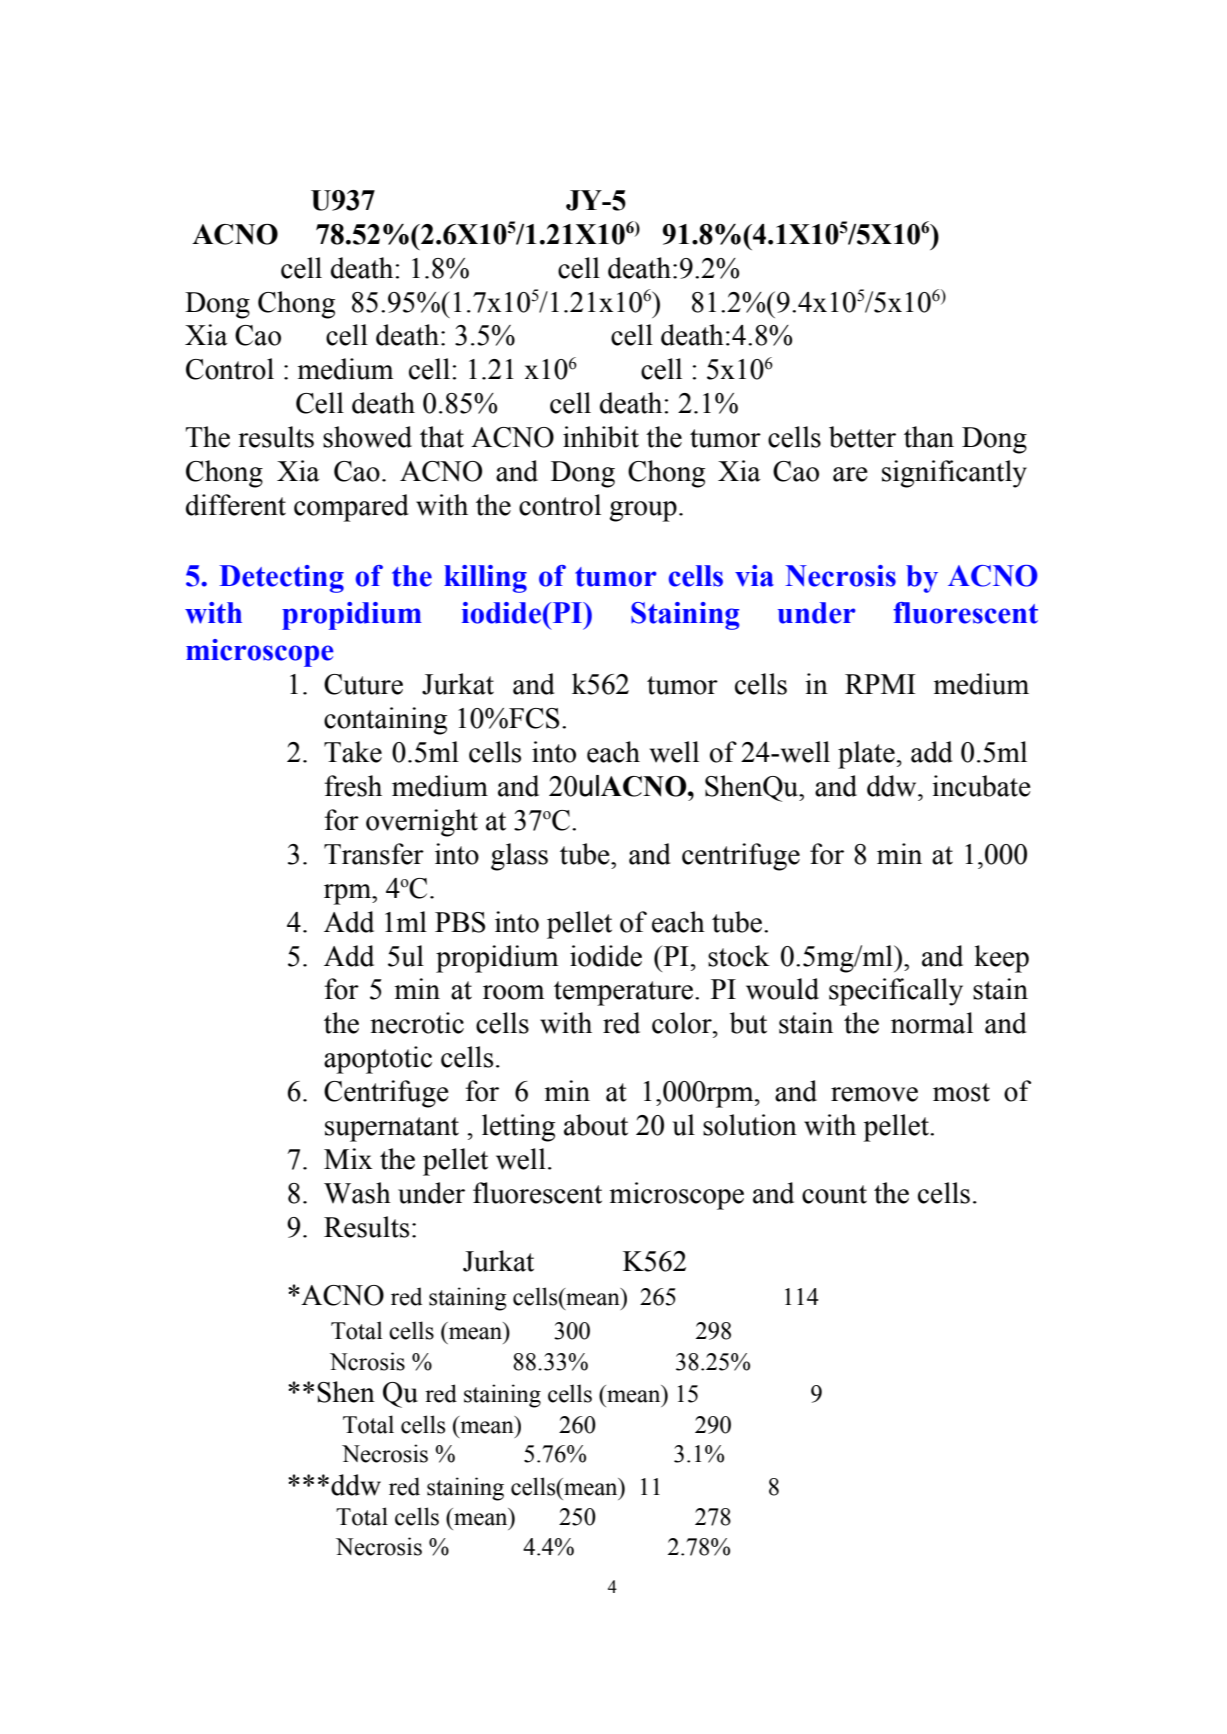  I want to click on containing, so click(385, 721).
